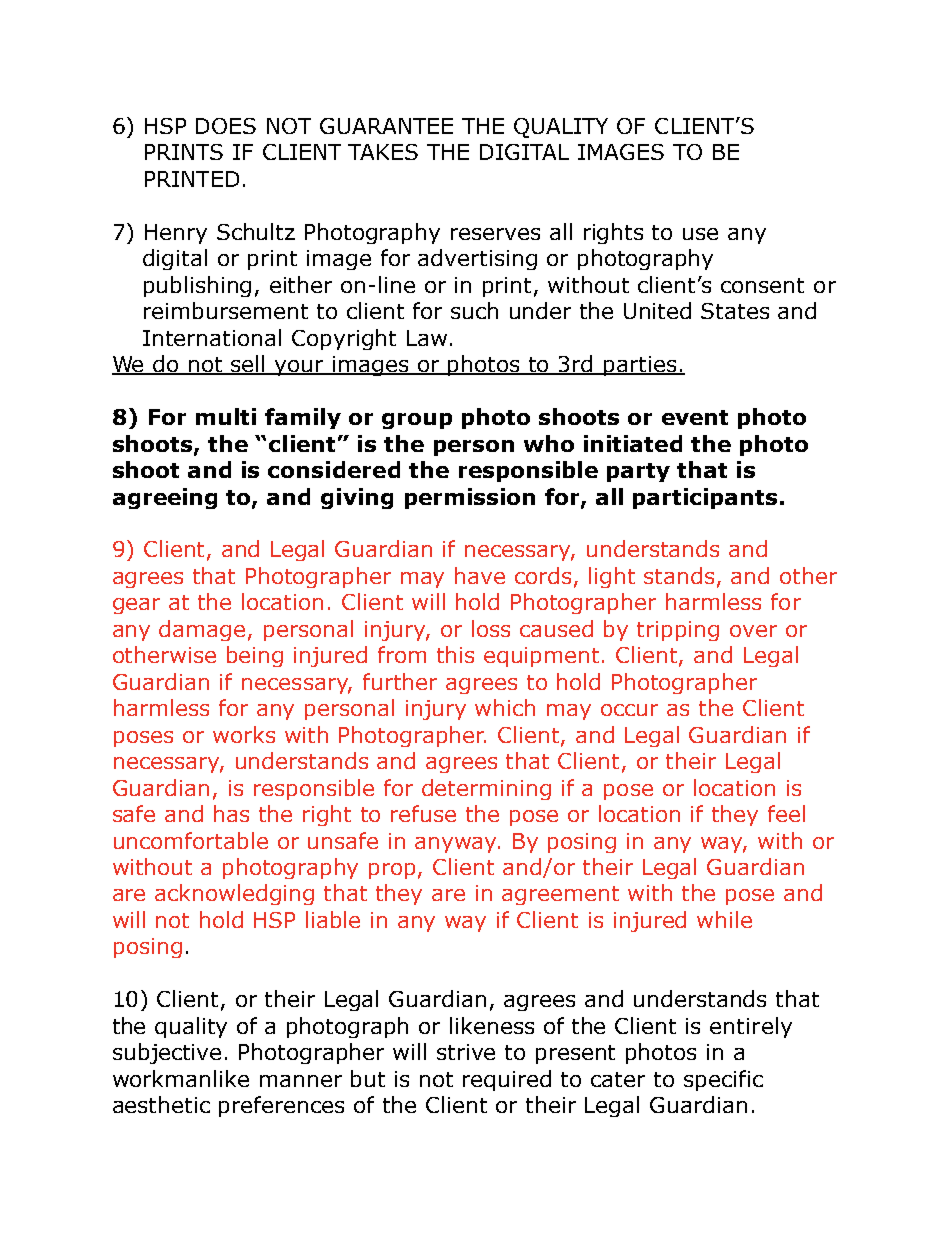 The height and width of the screenshot is (1233, 952). Describe the element at coordinates (244, 734) in the screenshot. I see `works` at that location.
